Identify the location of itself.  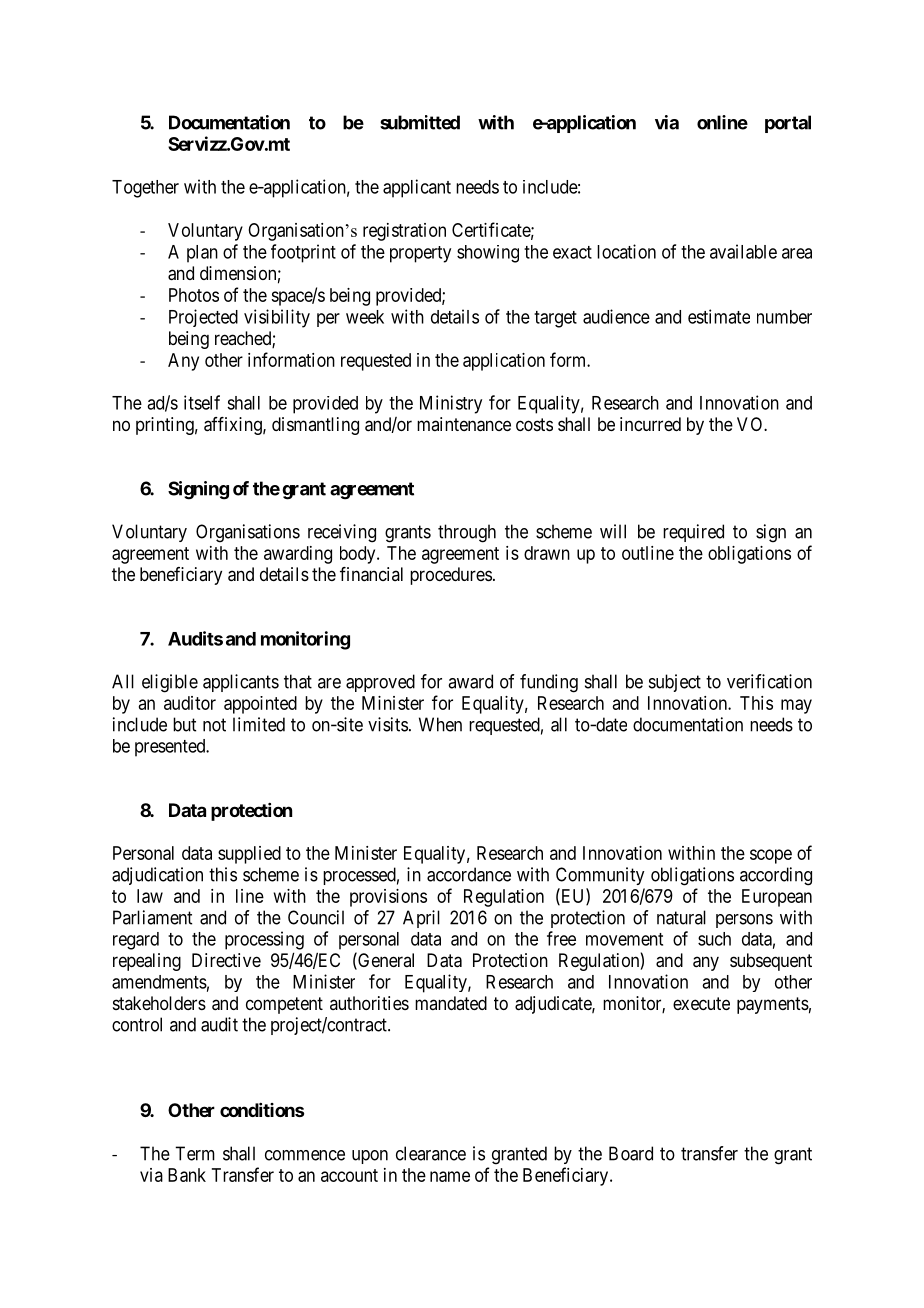
(202, 402).
